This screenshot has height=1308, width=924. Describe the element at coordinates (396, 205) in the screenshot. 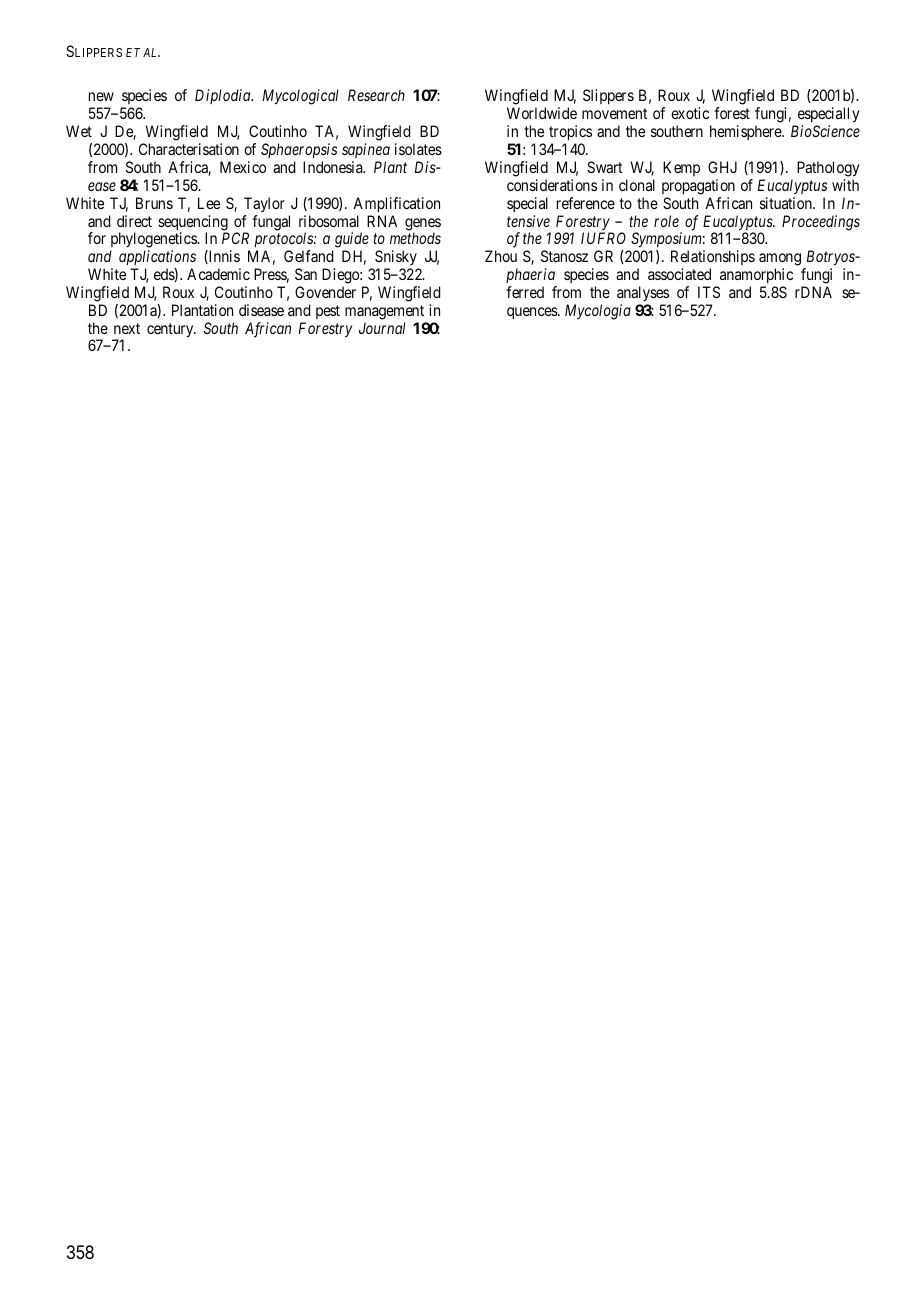

I see `Amplification` at that location.
